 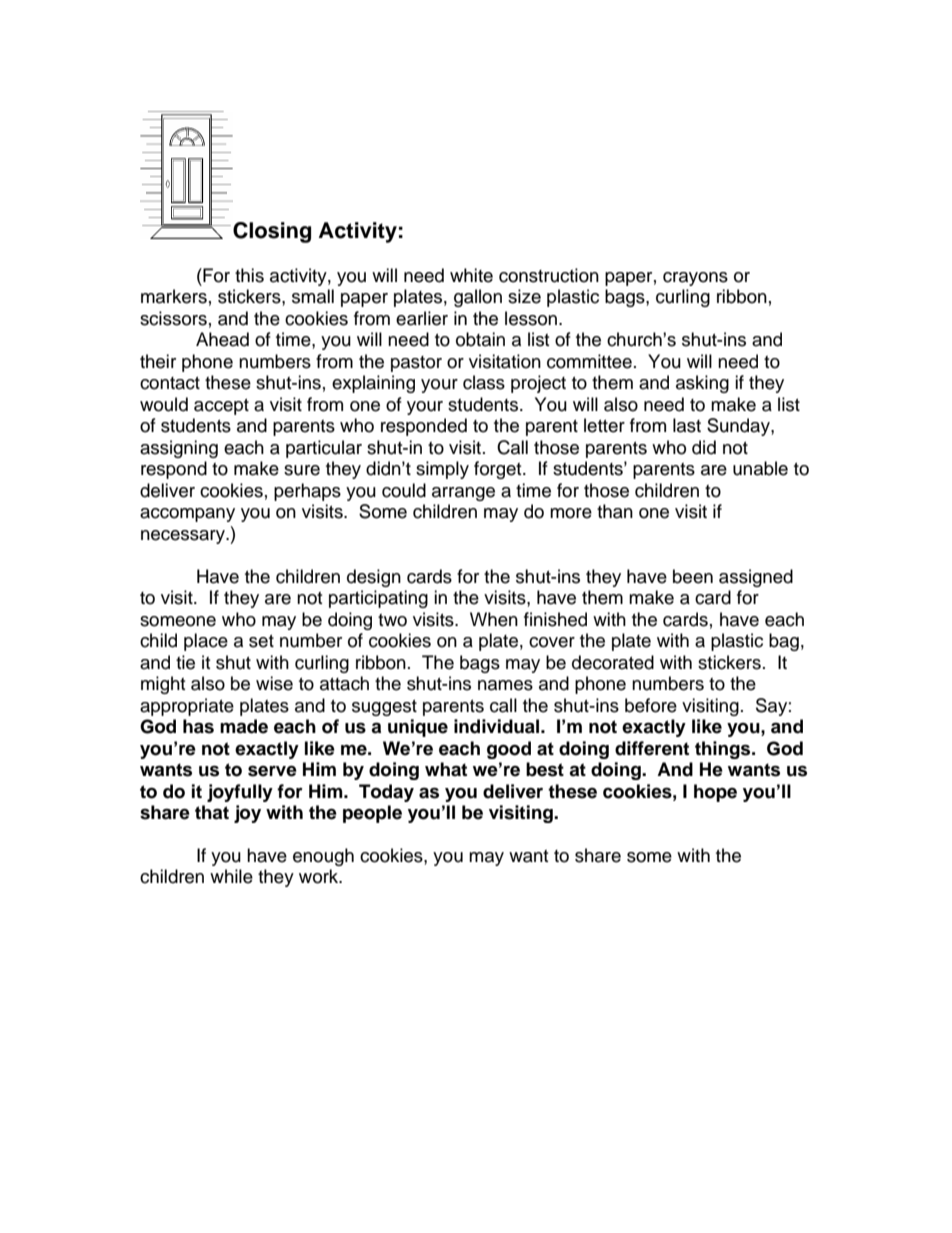 What do you see at coordinates (471, 275) in the image?
I see `white` at bounding box center [471, 275].
